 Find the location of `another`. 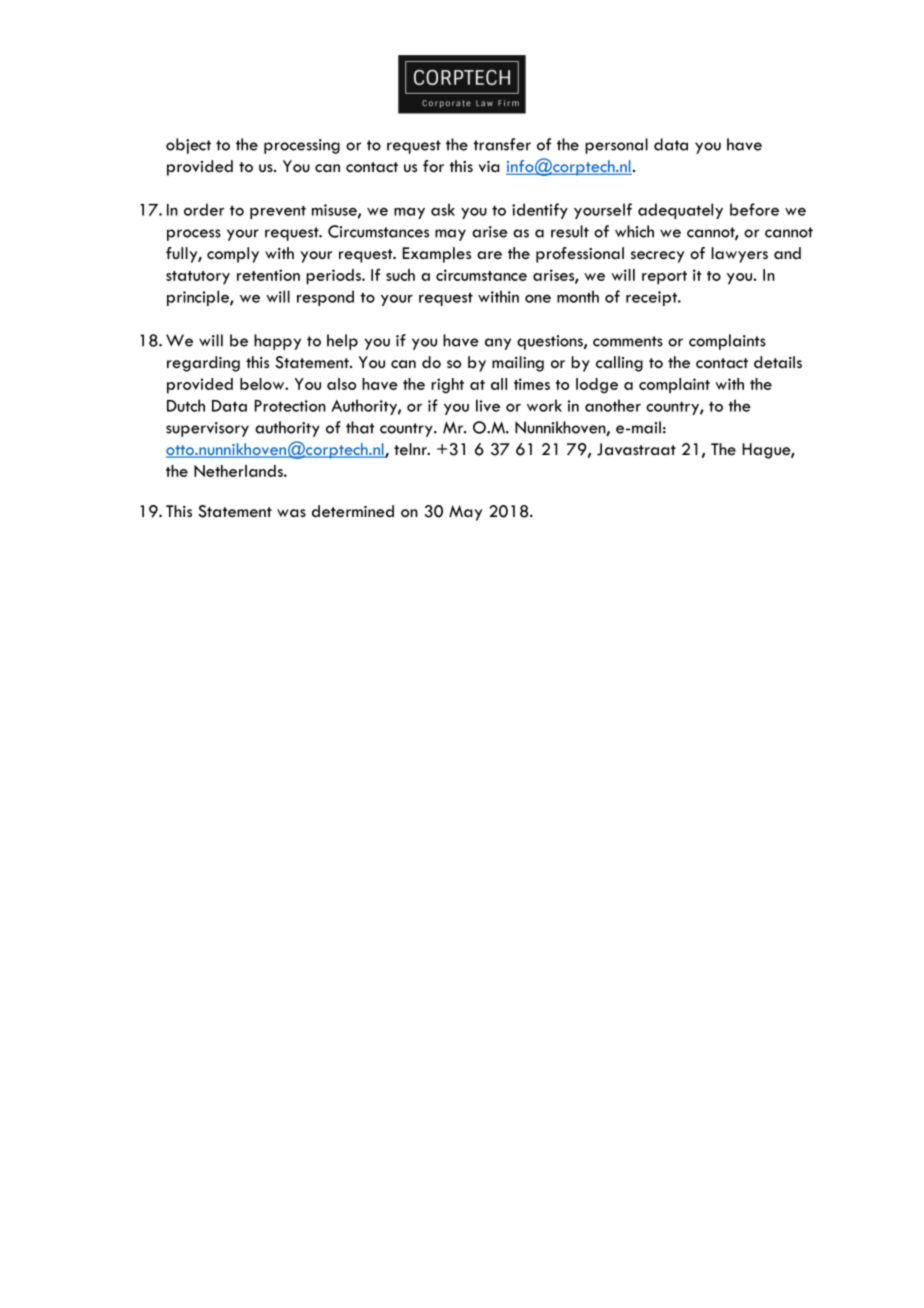

another is located at coordinates (613, 405).
